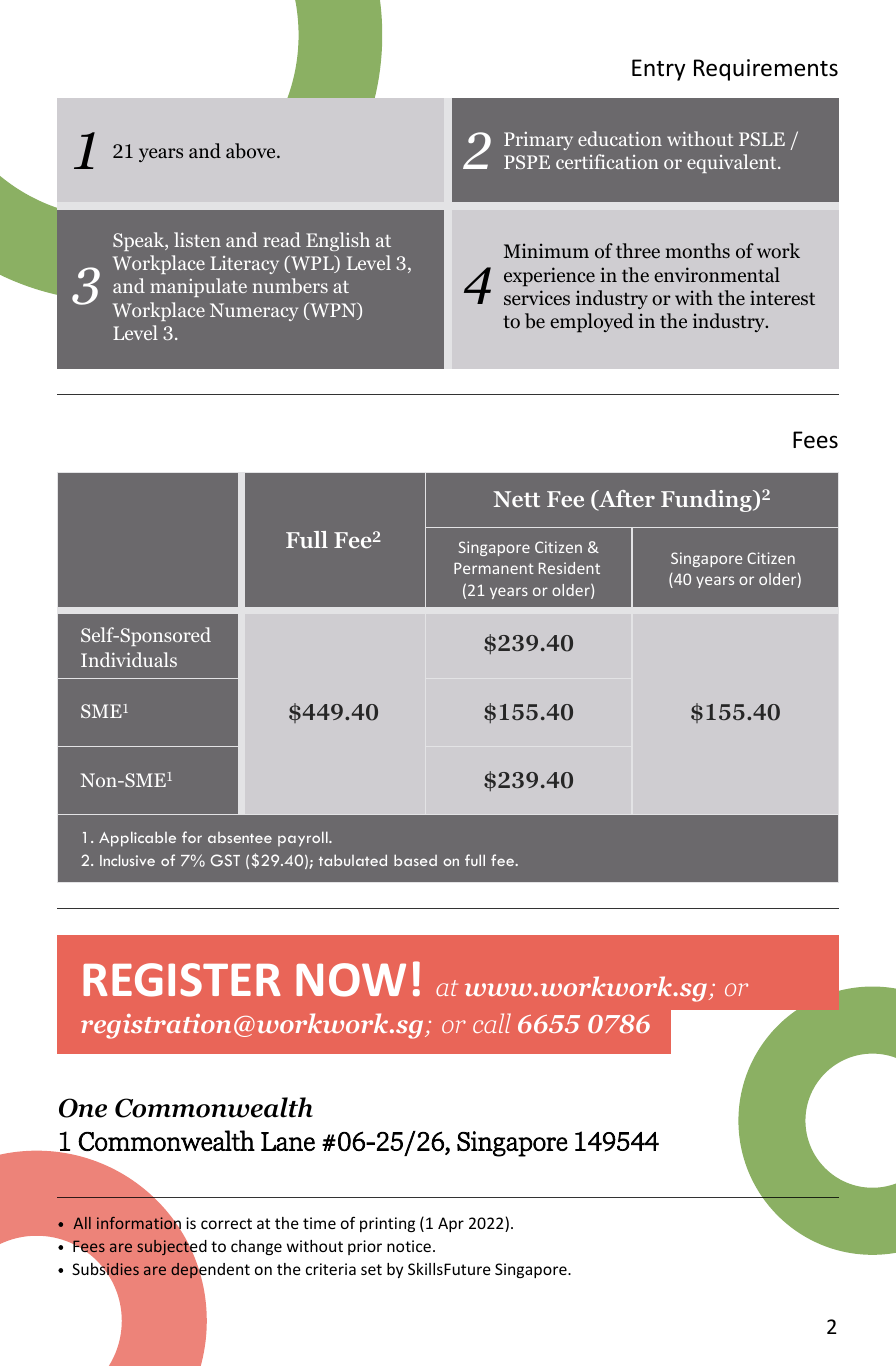 This image has width=896, height=1366. I want to click on above, so click(252, 151).
